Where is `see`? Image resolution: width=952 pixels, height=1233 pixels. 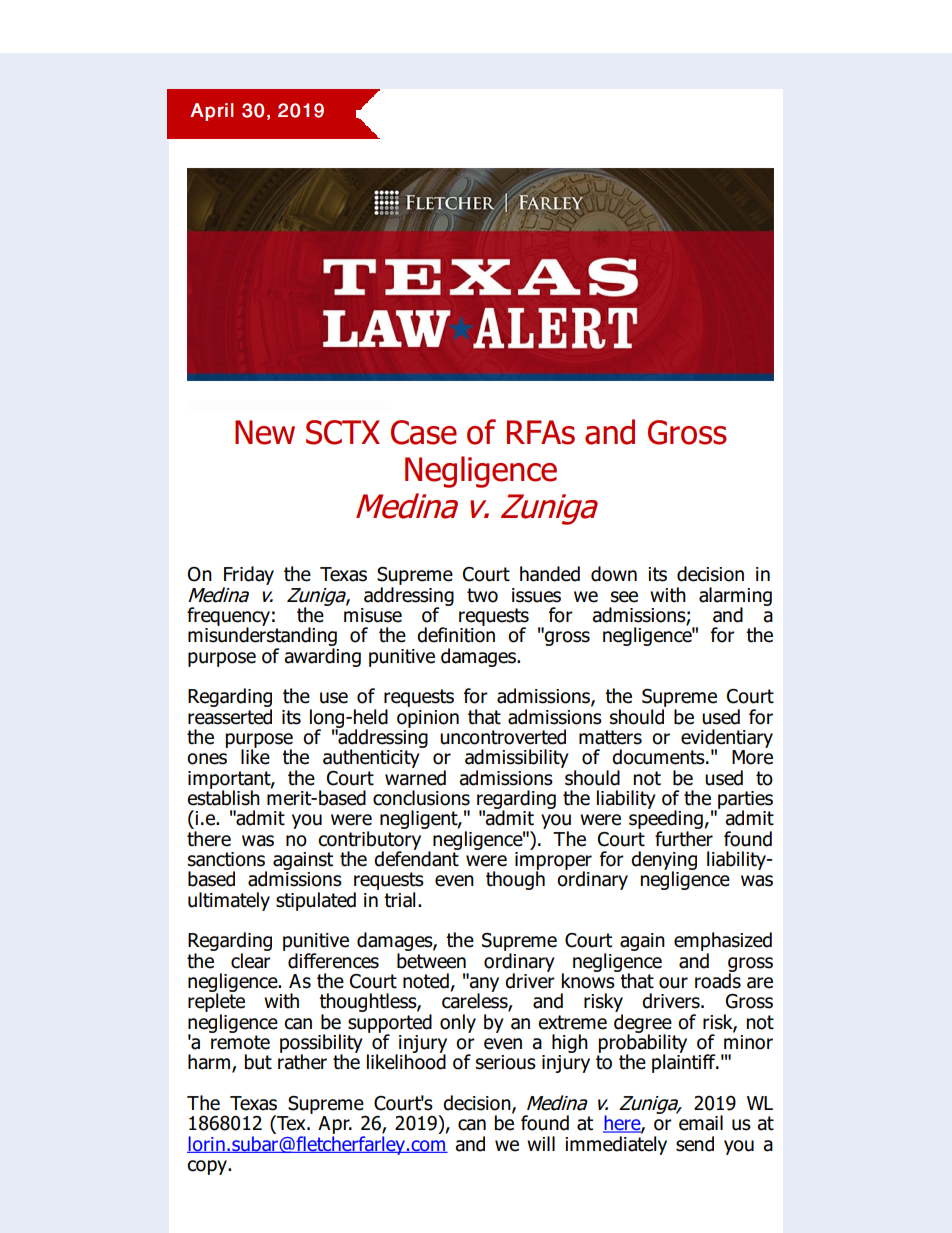 see is located at coordinates (624, 597).
